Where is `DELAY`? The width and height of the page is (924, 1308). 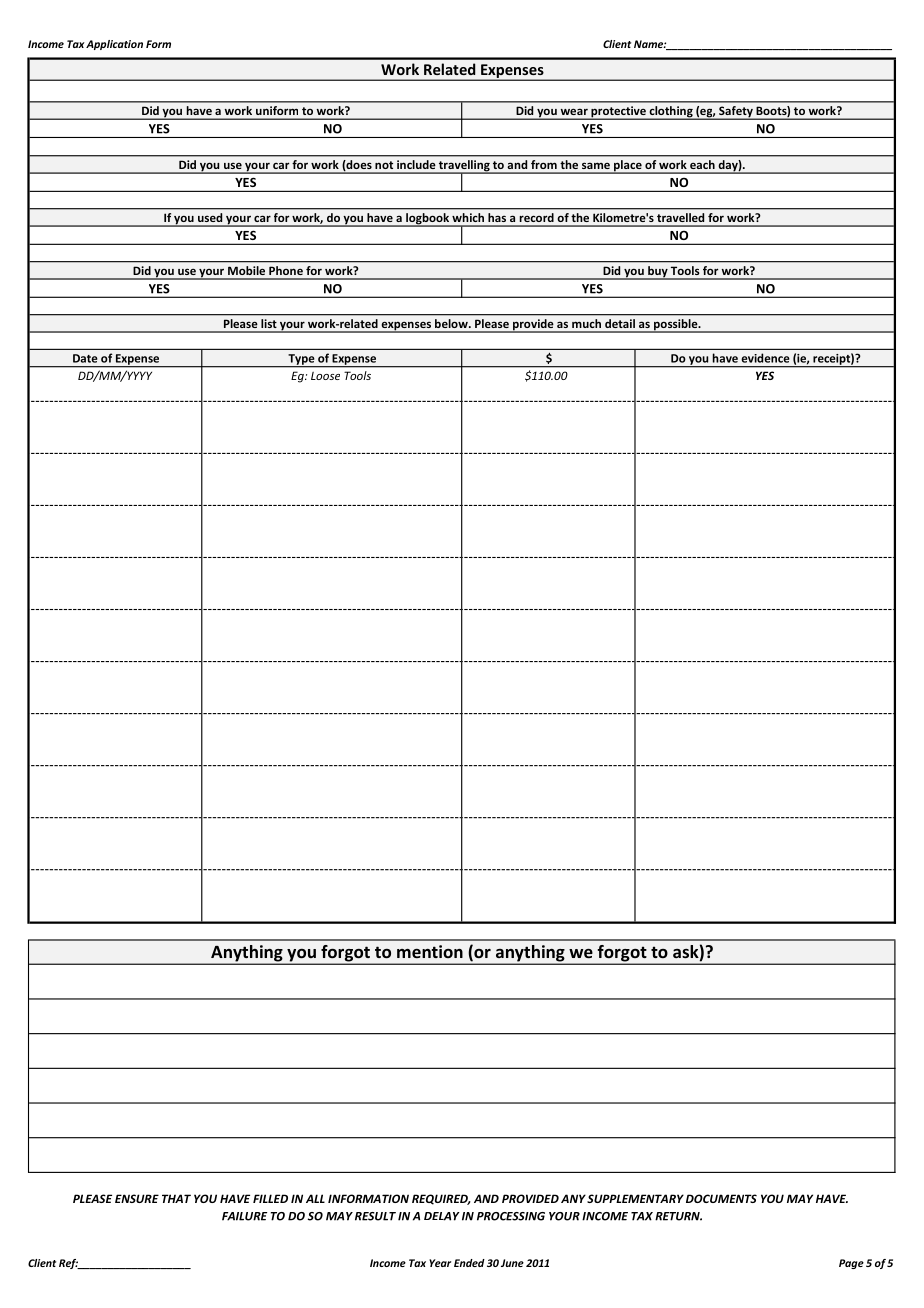
DELAY is located at coordinates (442, 1216).
